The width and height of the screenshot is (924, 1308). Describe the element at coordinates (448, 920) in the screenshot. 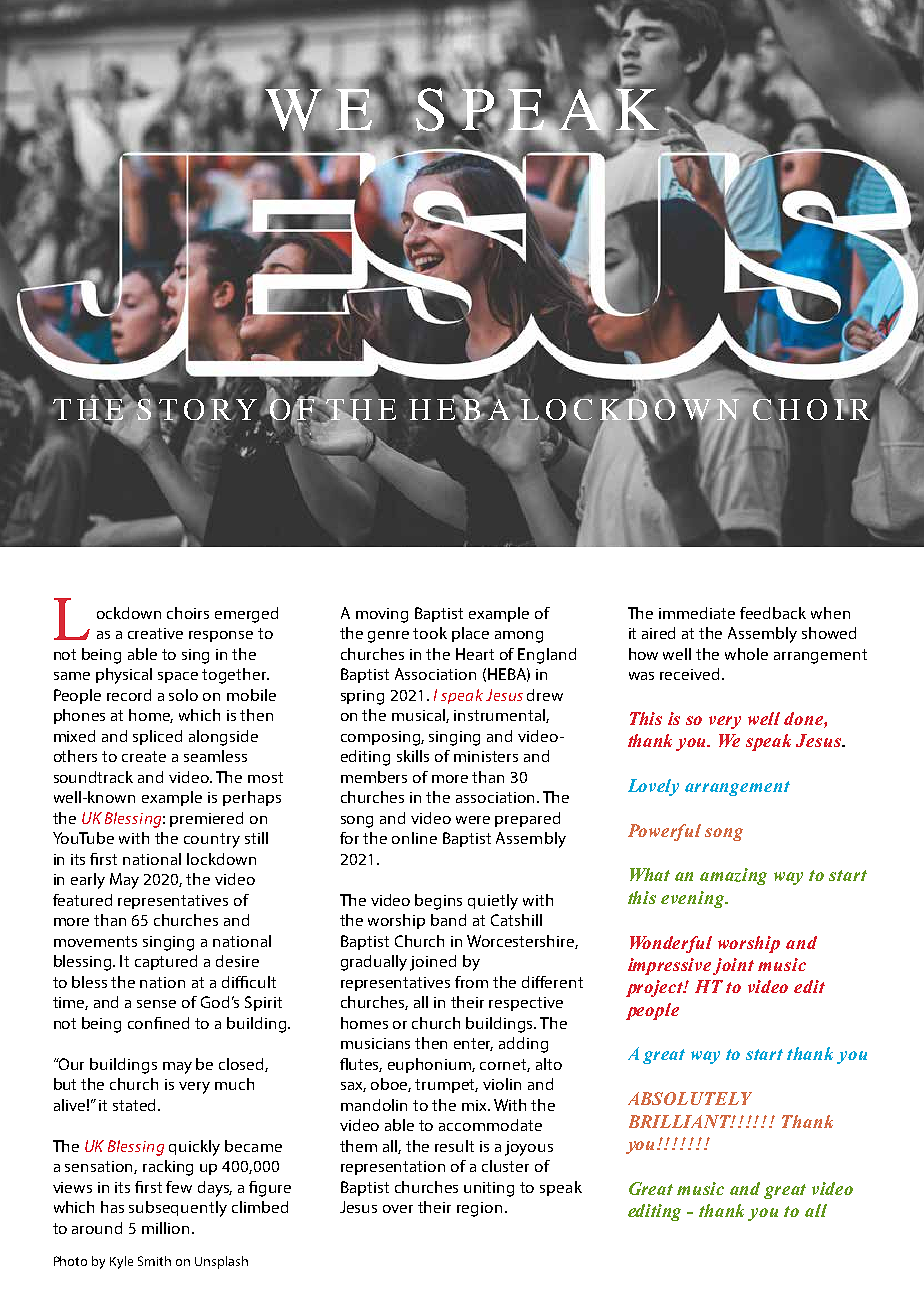

I see `band` at that location.
